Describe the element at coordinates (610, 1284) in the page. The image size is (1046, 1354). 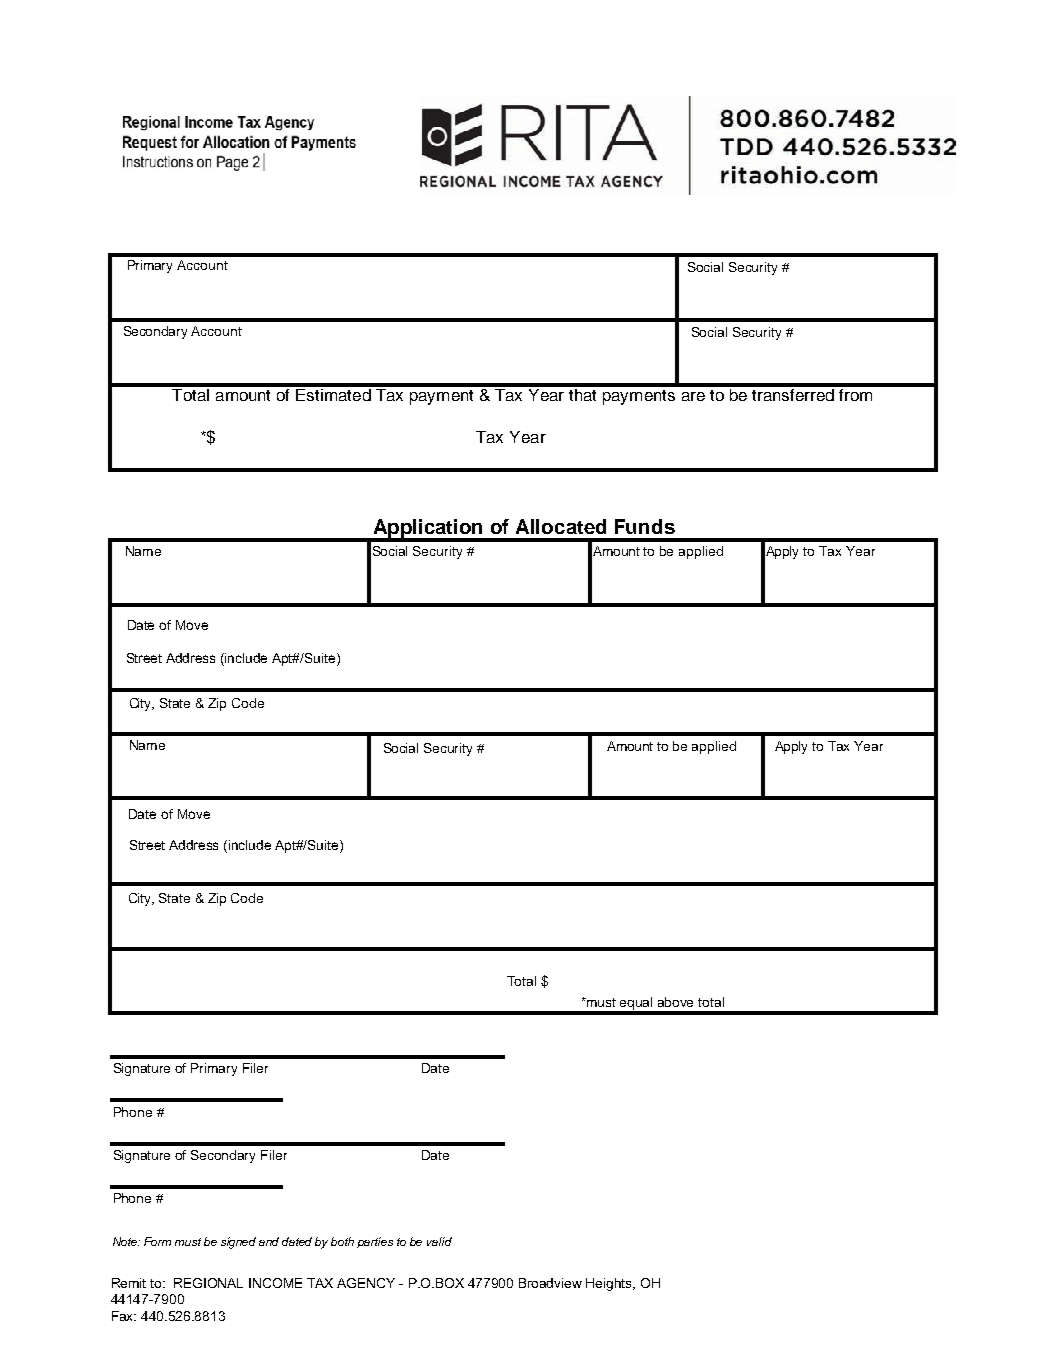
I see `Heights` at that location.
